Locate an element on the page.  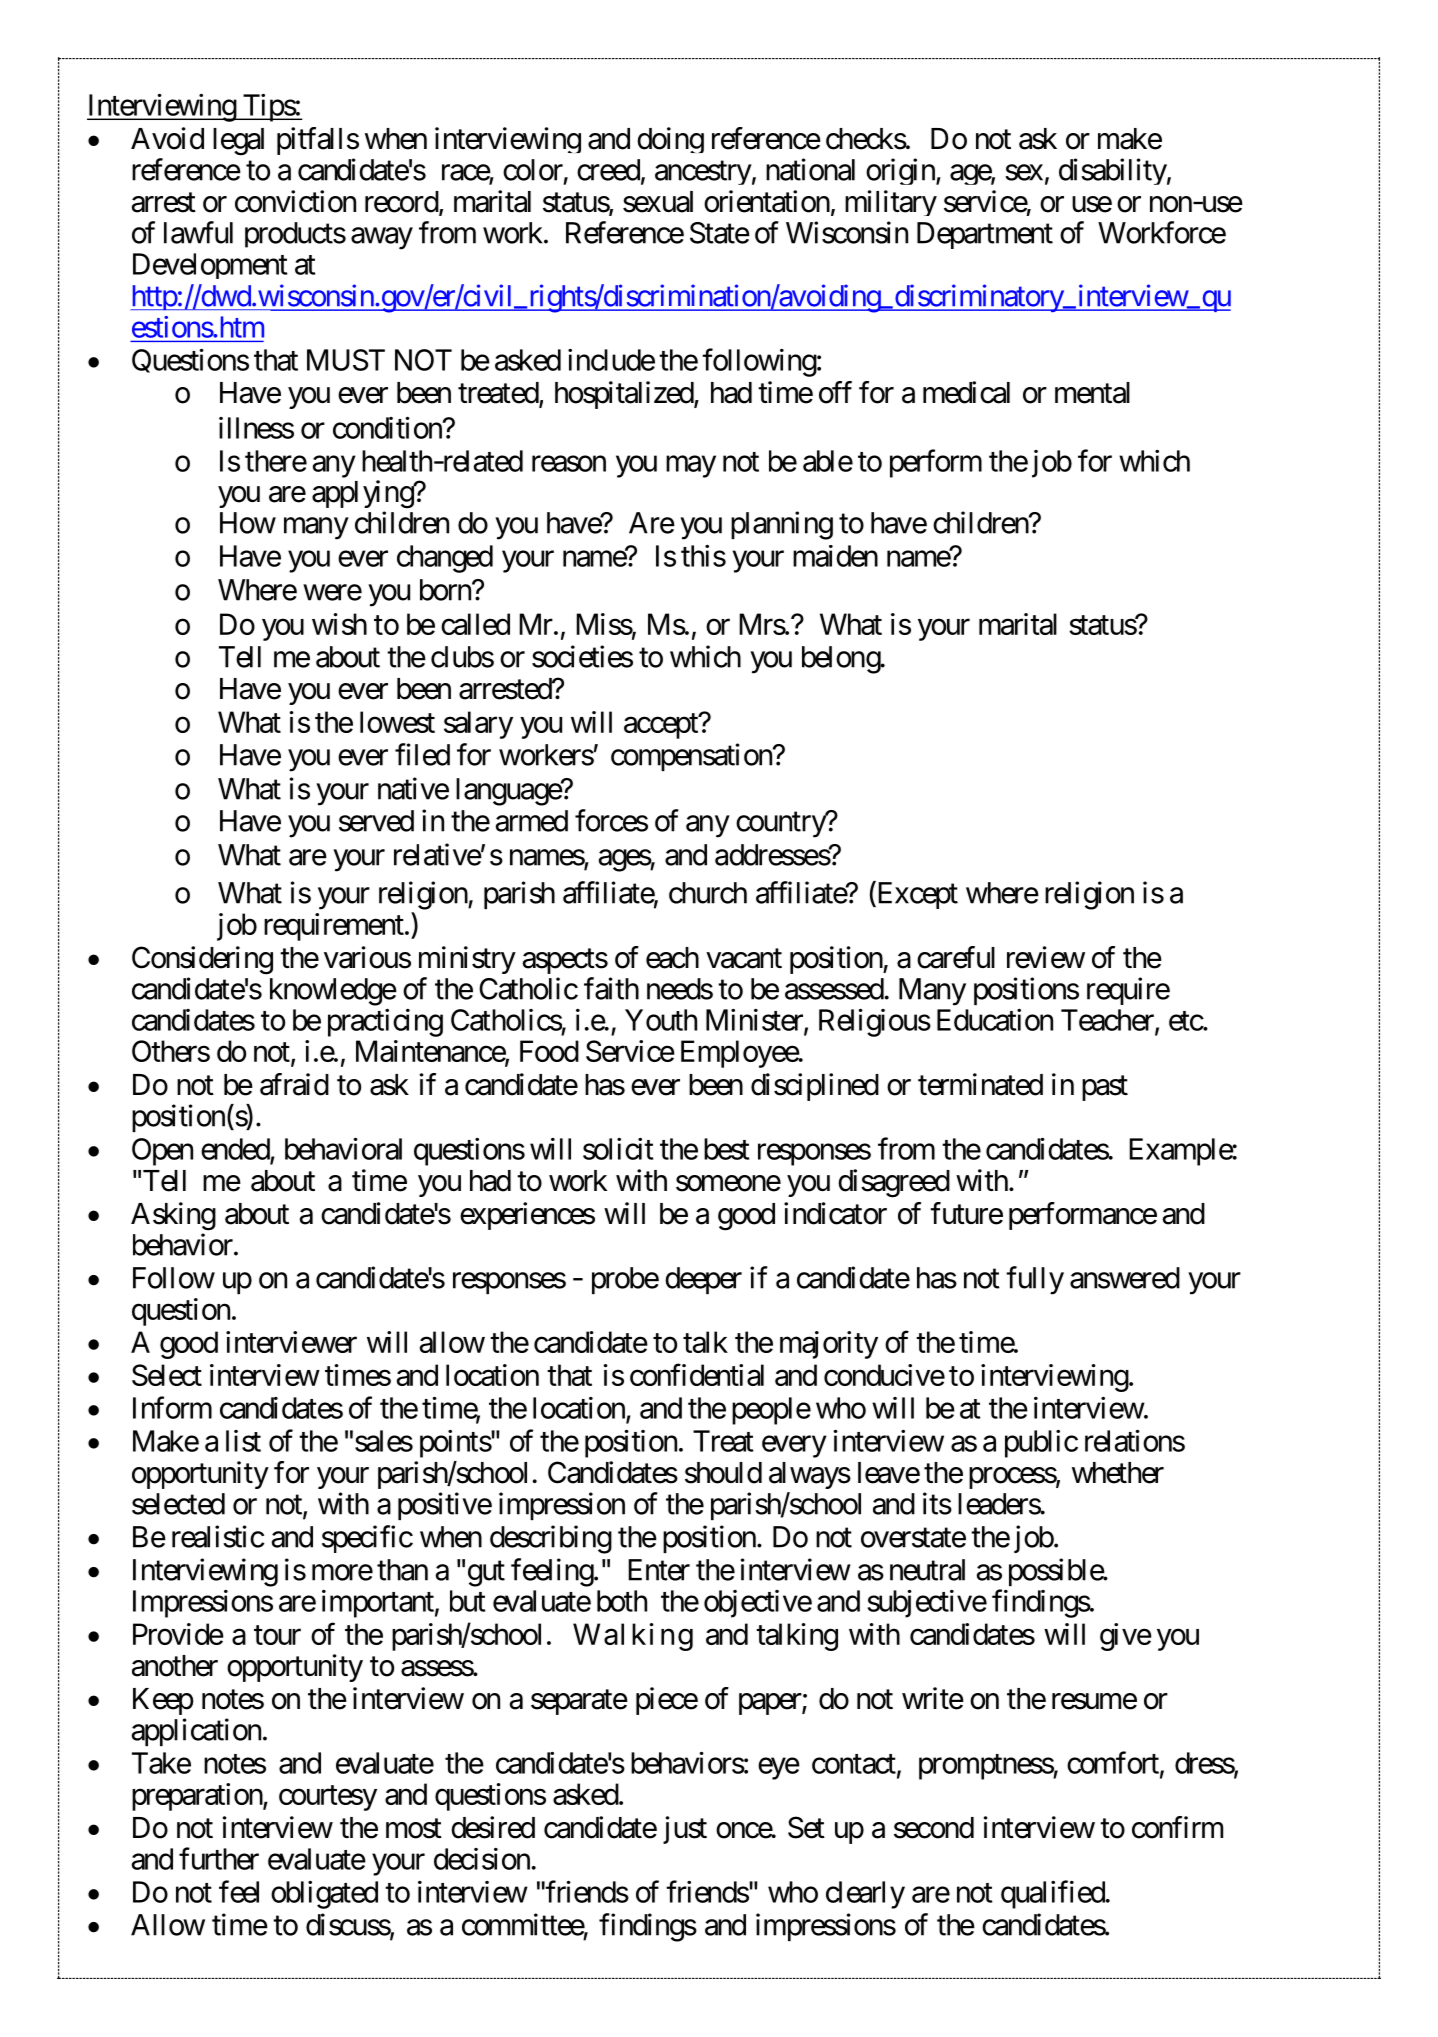
conviction is located at coordinates (295, 201).
